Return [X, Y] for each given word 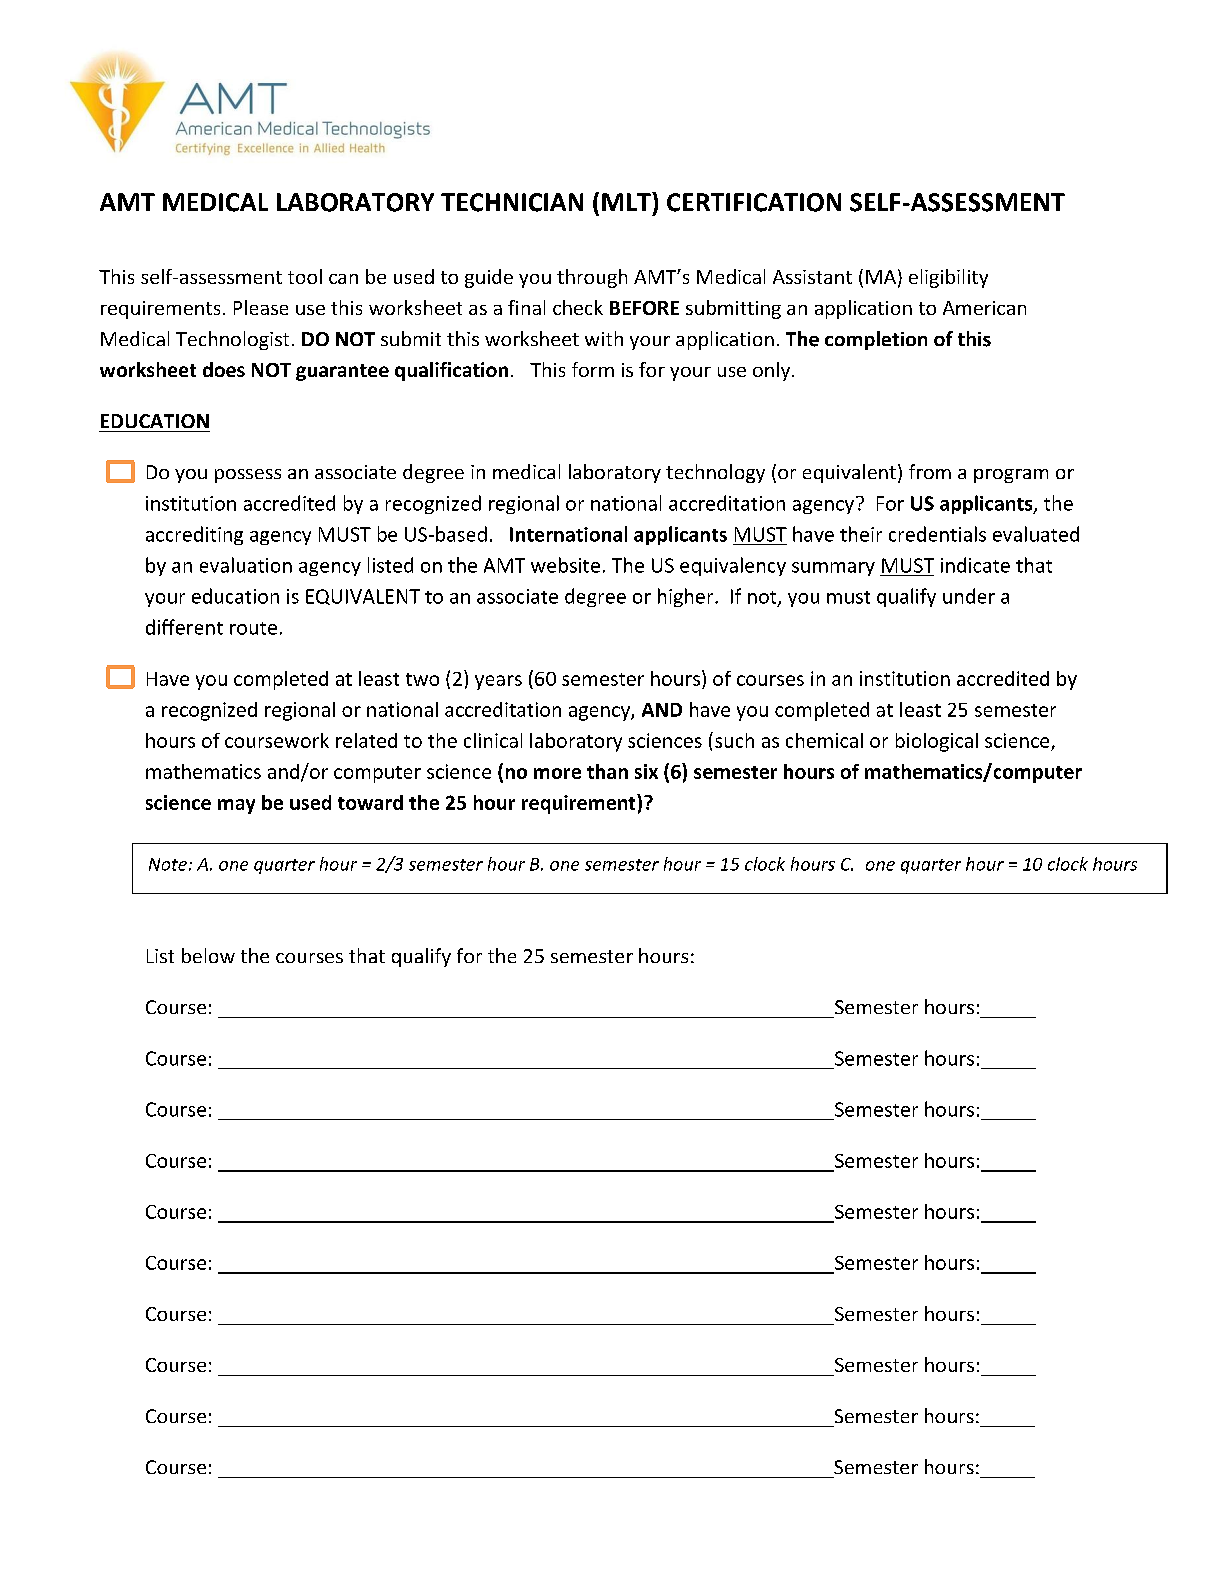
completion [876, 340]
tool [305, 276]
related [366, 740]
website [565, 565]
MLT [627, 201]
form [593, 369]
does [224, 369]
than [607, 771]
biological [937, 742]
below [208, 955]
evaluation [246, 565]
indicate [975, 565]
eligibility [948, 278]
